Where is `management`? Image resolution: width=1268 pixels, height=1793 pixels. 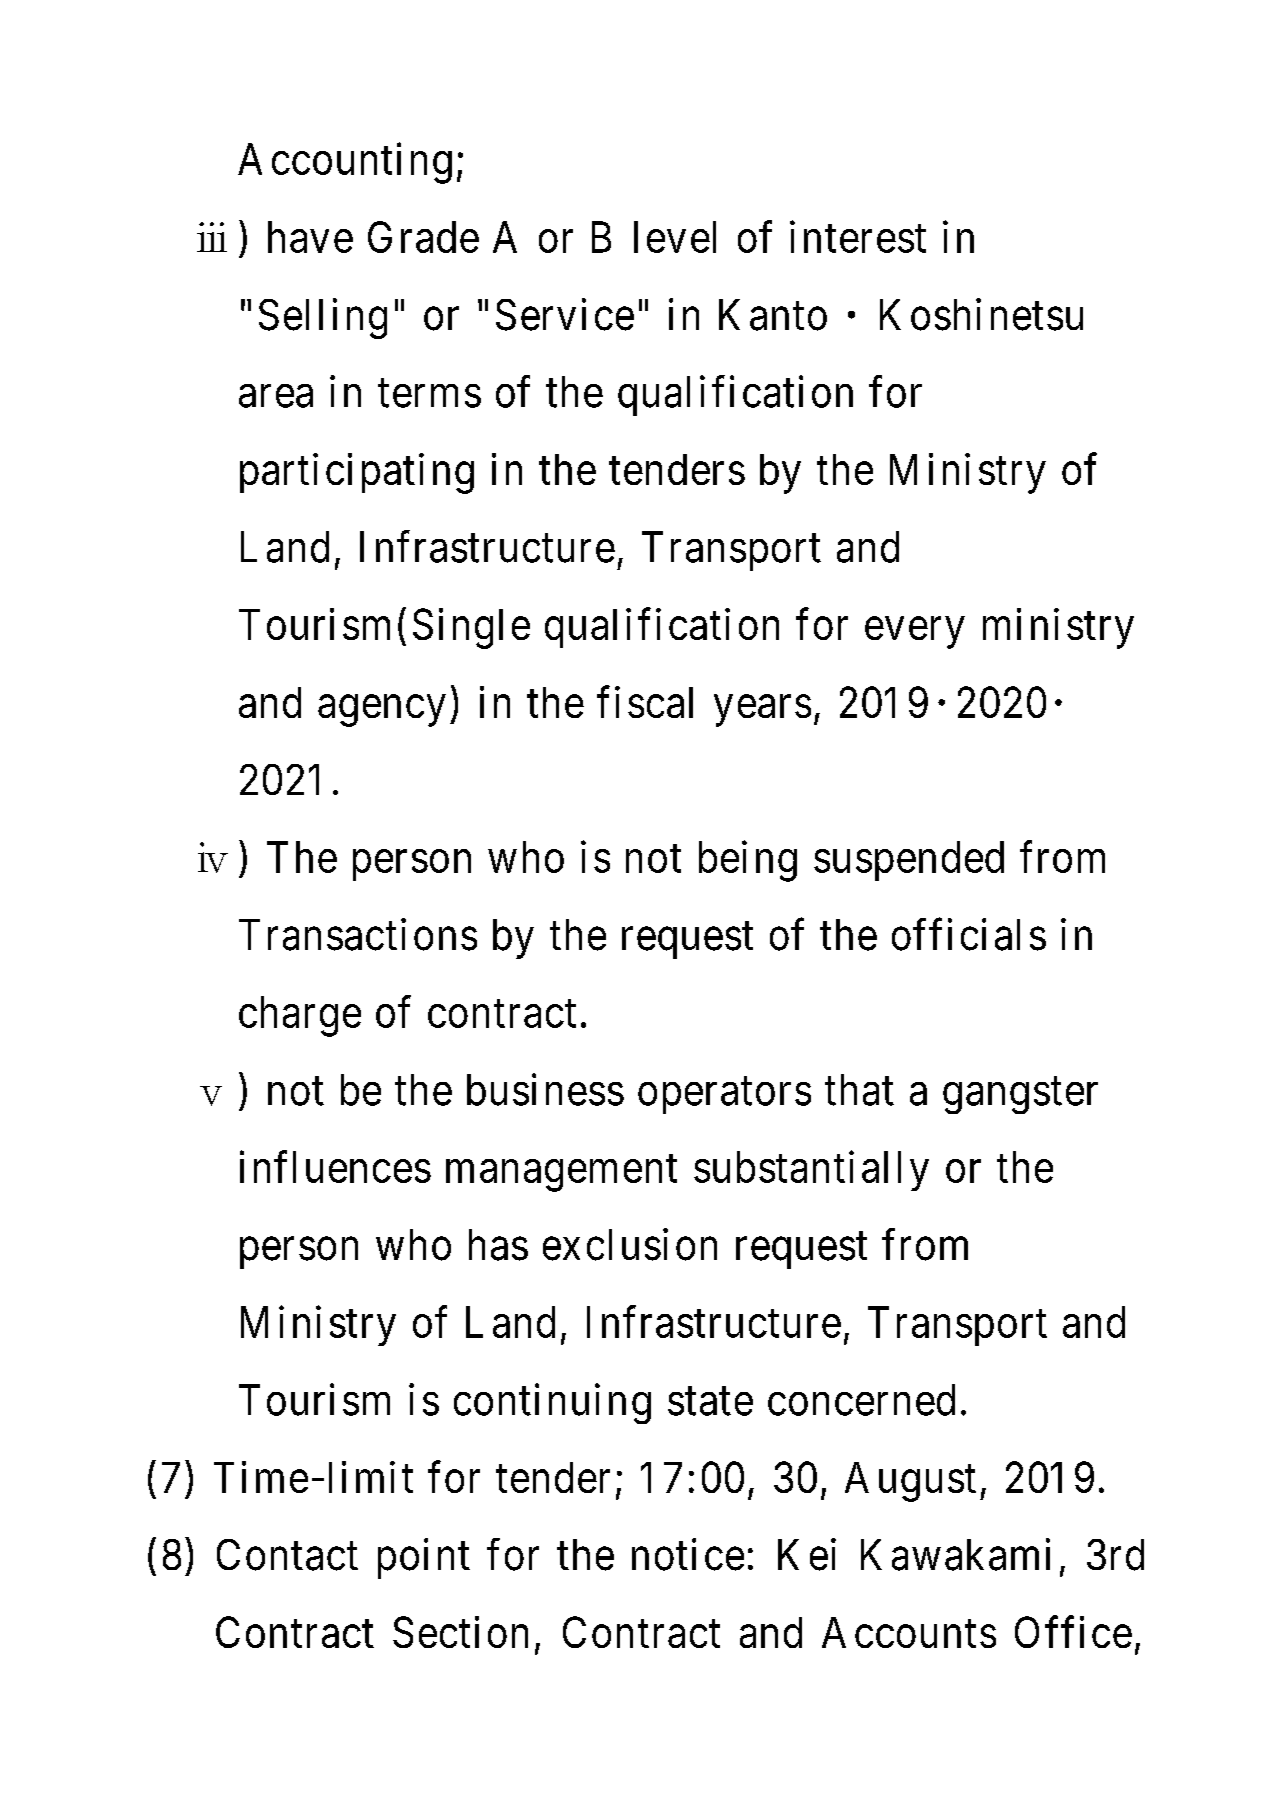 management is located at coordinates (561, 1173).
